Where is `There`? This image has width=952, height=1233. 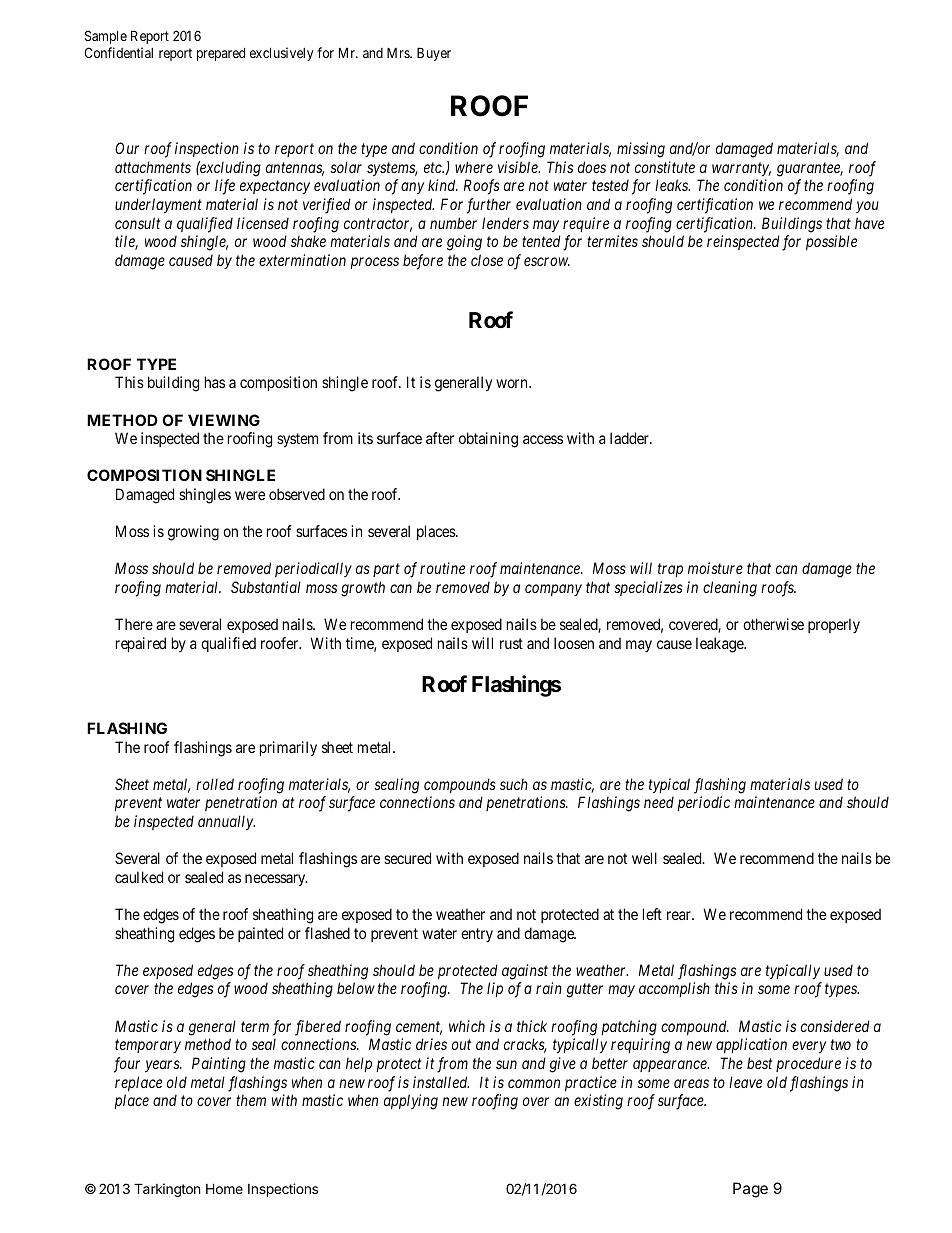
There is located at coordinates (134, 624).
